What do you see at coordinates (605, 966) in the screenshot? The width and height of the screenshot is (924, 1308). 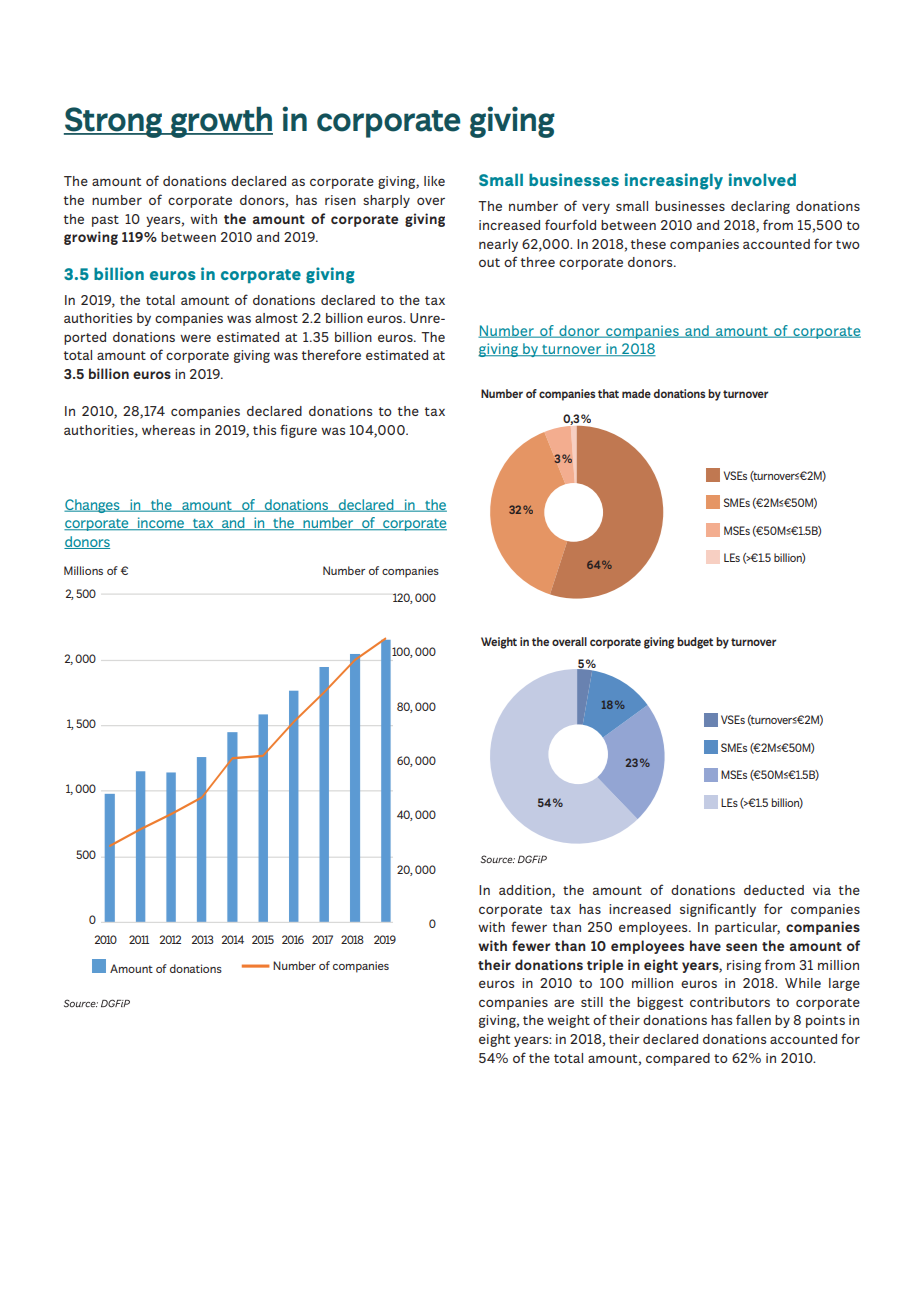 I see `triple` at bounding box center [605, 966].
